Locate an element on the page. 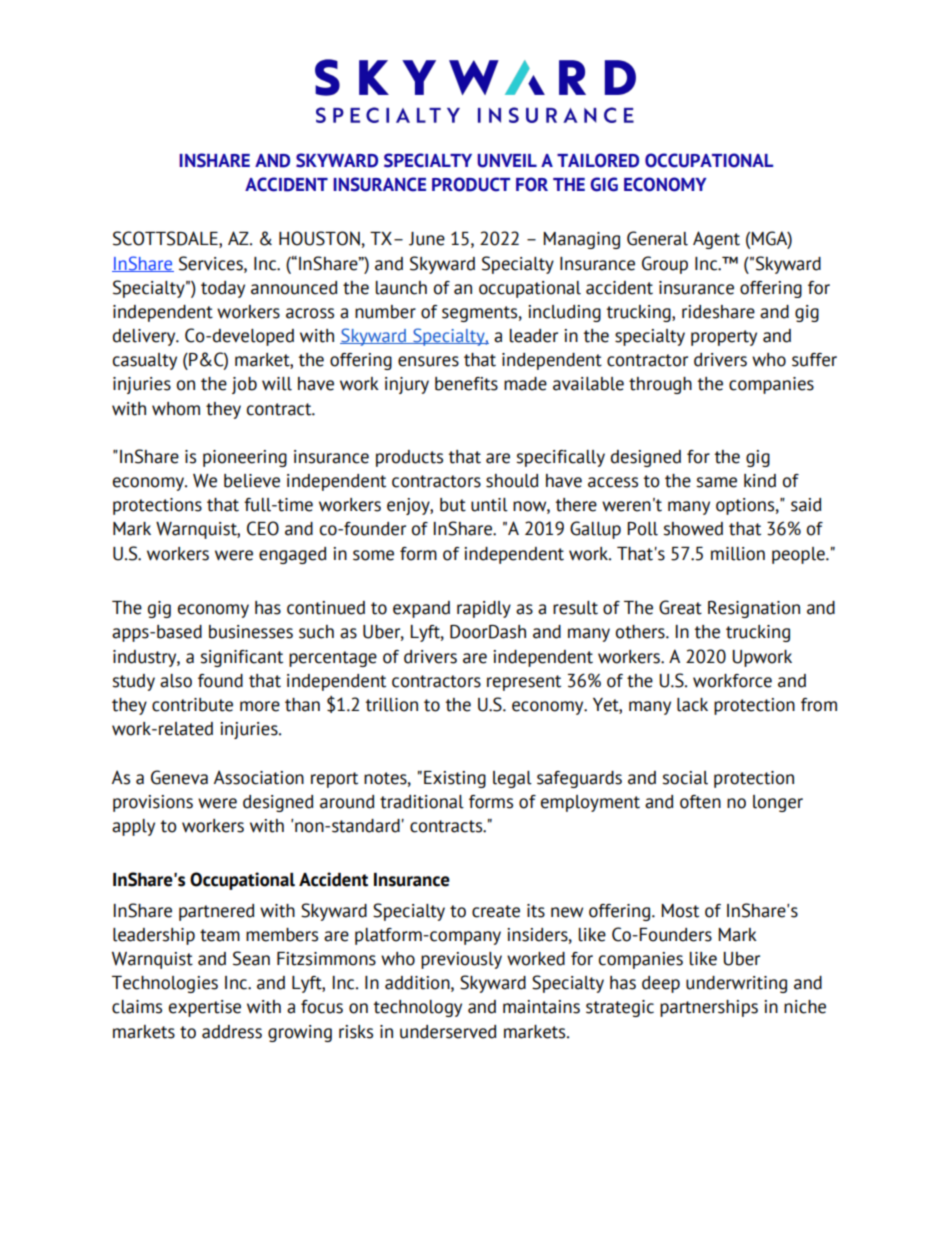 This image has width=952, height=1233. businesses is located at coordinates (251, 632).
